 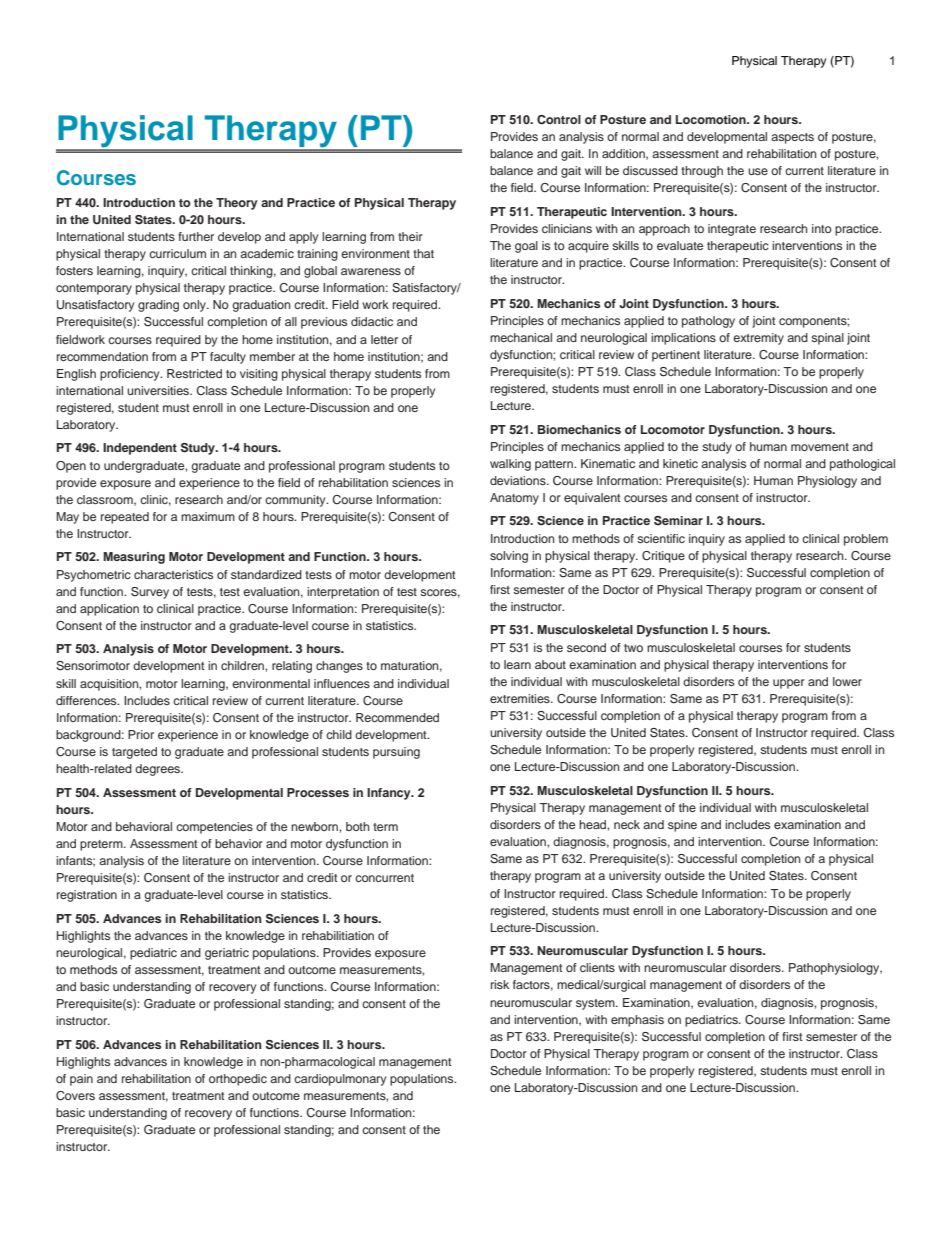 What do you see at coordinates (236, 204) in the screenshot?
I see `Theory` at bounding box center [236, 204].
